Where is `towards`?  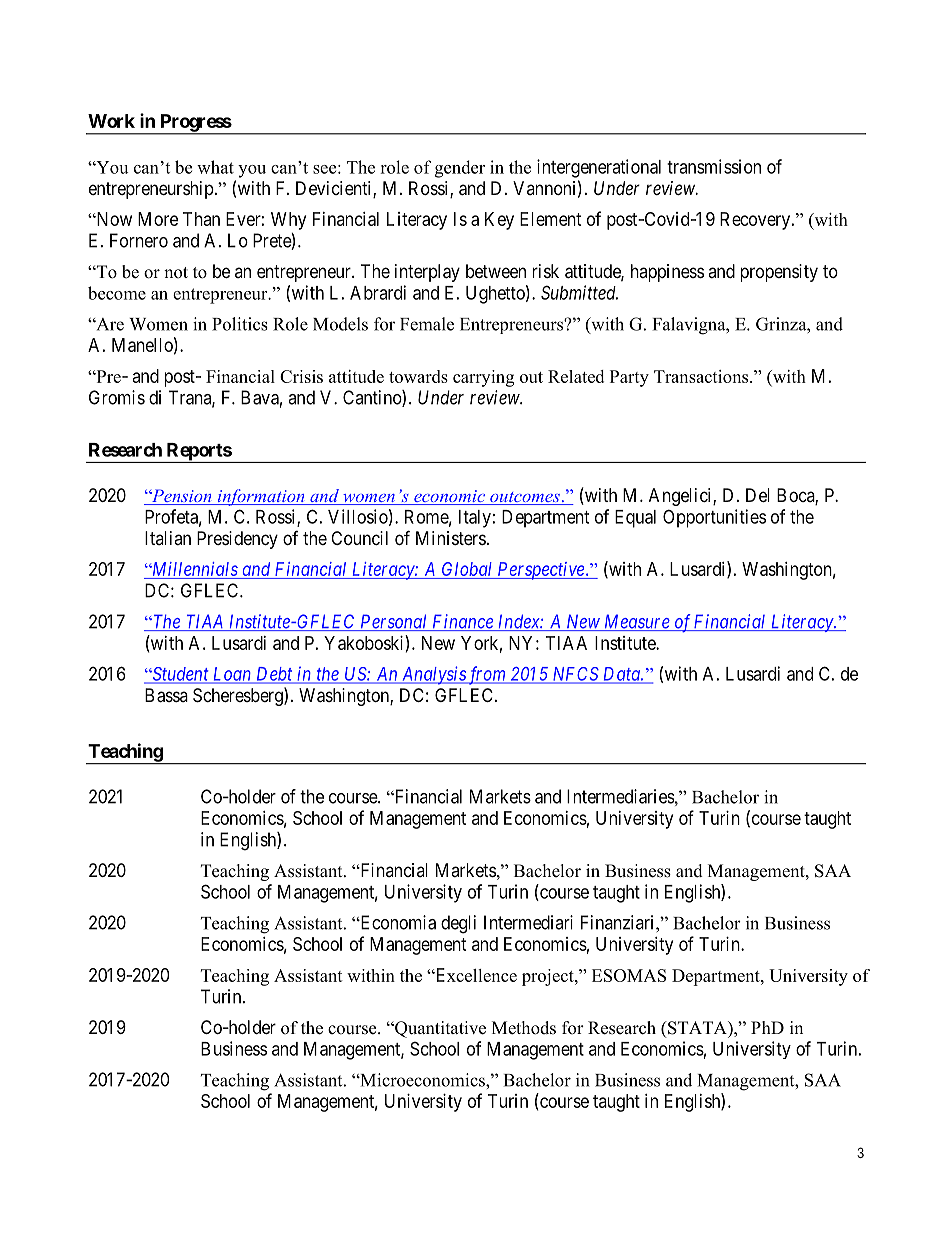 towards is located at coordinates (418, 376).
